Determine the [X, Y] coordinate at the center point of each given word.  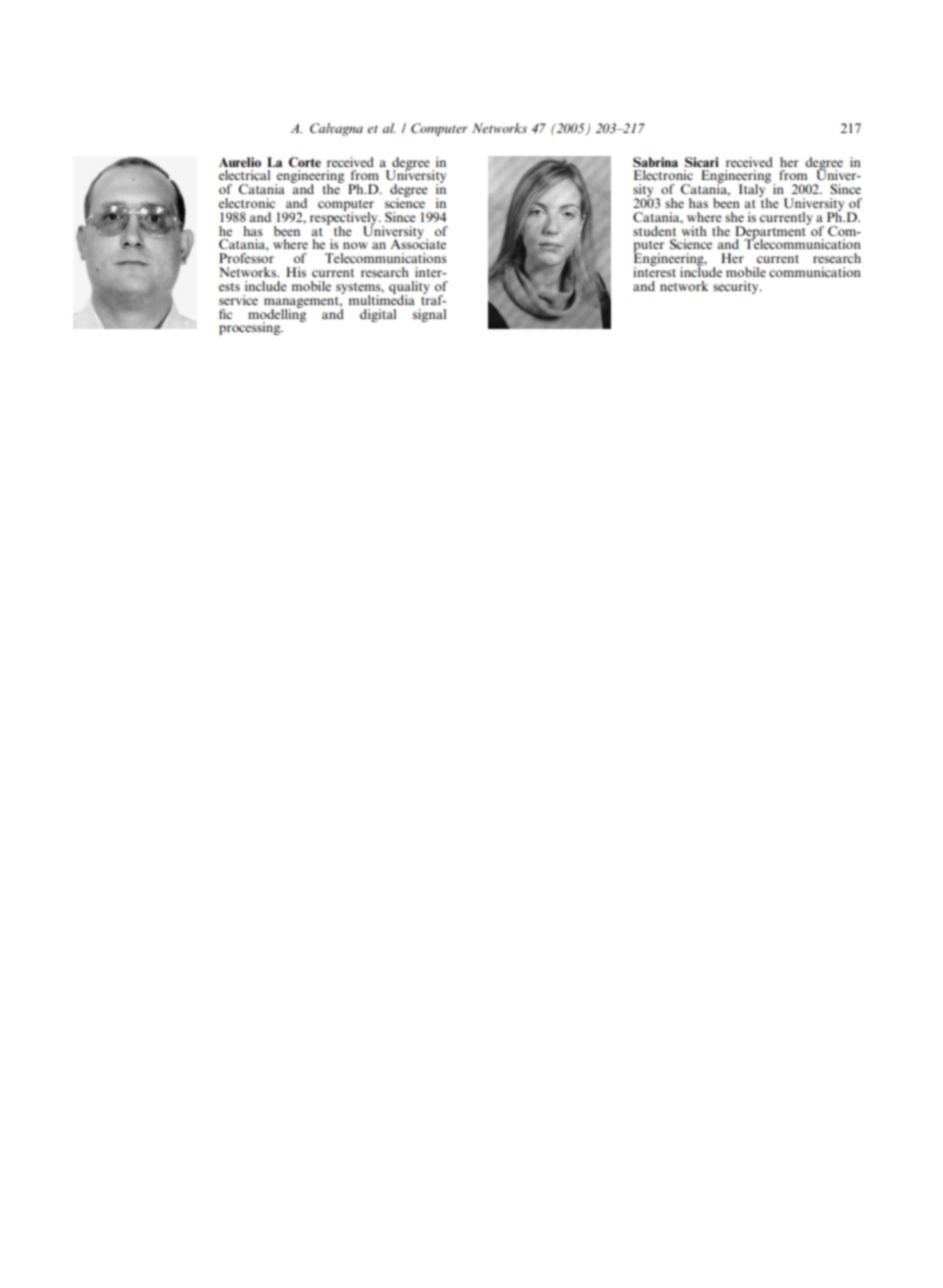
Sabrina [655, 162]
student [654, 231]
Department [772, 232]
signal [429, 315]
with [694, 229]
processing [251, 328]
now [355, 245]
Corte [305, 162]
